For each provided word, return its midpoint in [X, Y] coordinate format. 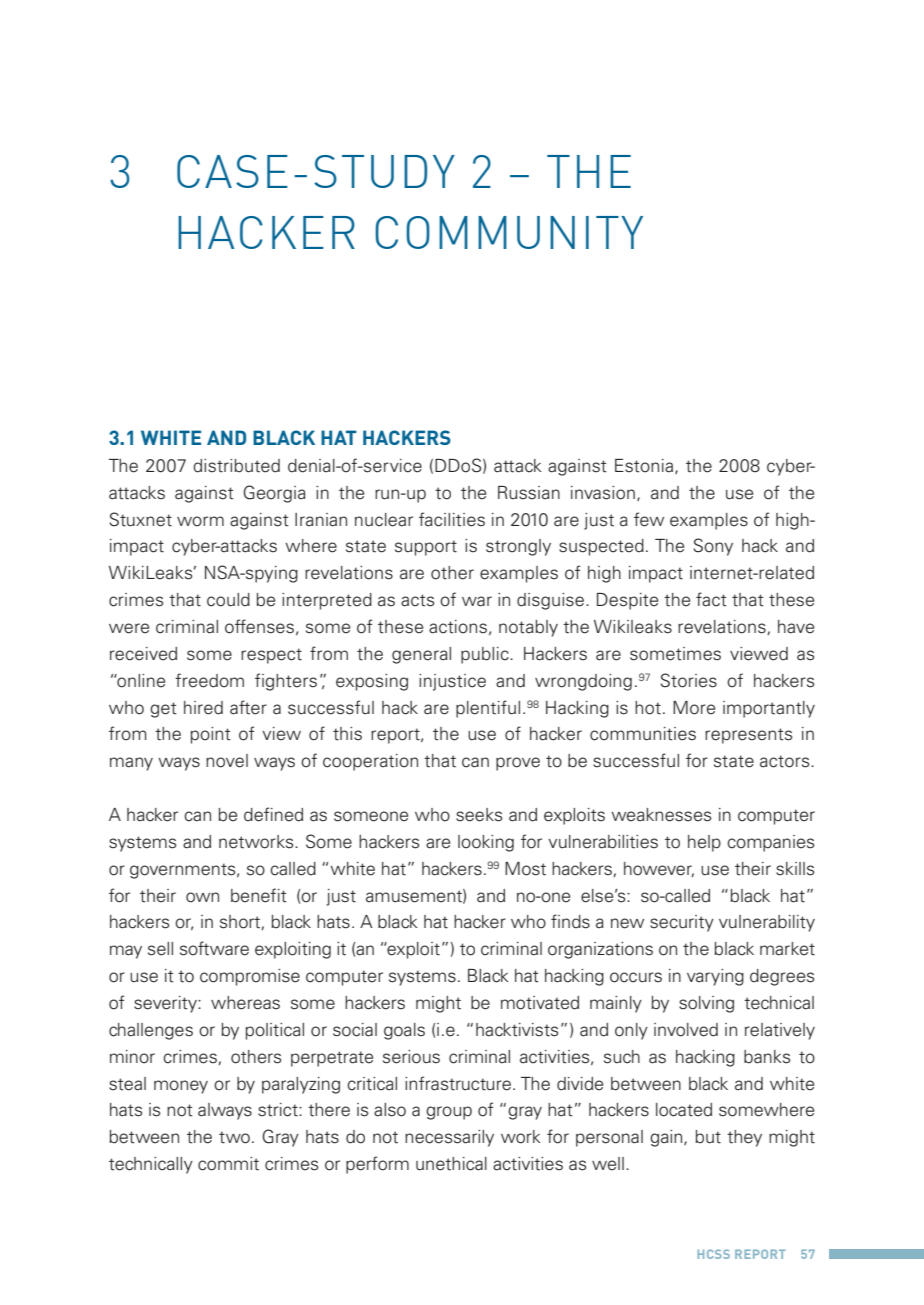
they [744, 1138]
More [694, 708]
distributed [236, 466]
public [486, 655]
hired [203, 708]
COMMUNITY [509, 232]
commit [228, 1164]
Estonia [644, 466]
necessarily [449, 1138]
